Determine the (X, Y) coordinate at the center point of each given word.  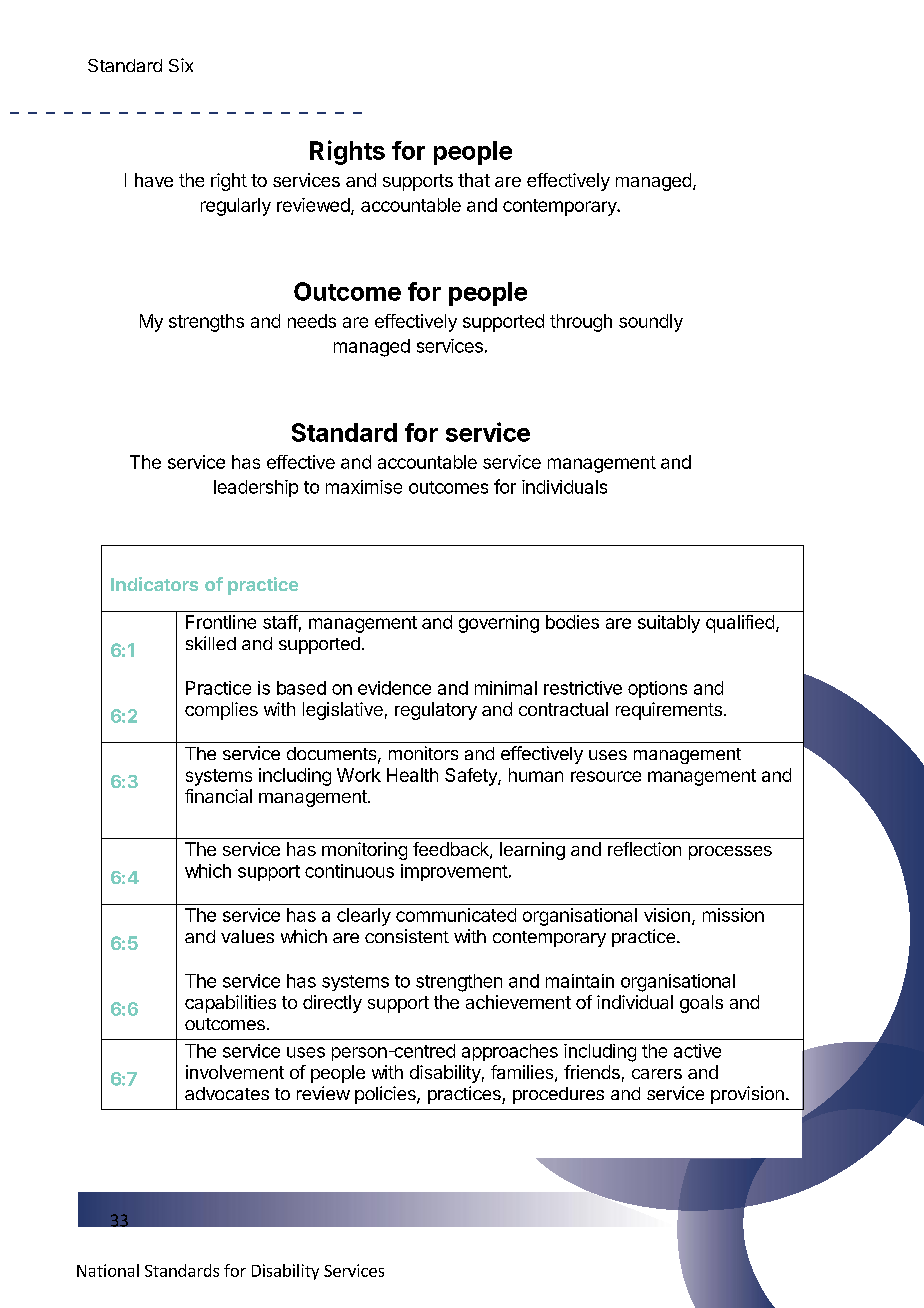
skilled (211, 643)
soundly (651, 323)
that (474, 180)
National (108, 1270)
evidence (394, 688)
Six (181, 65)
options (657, 689)
